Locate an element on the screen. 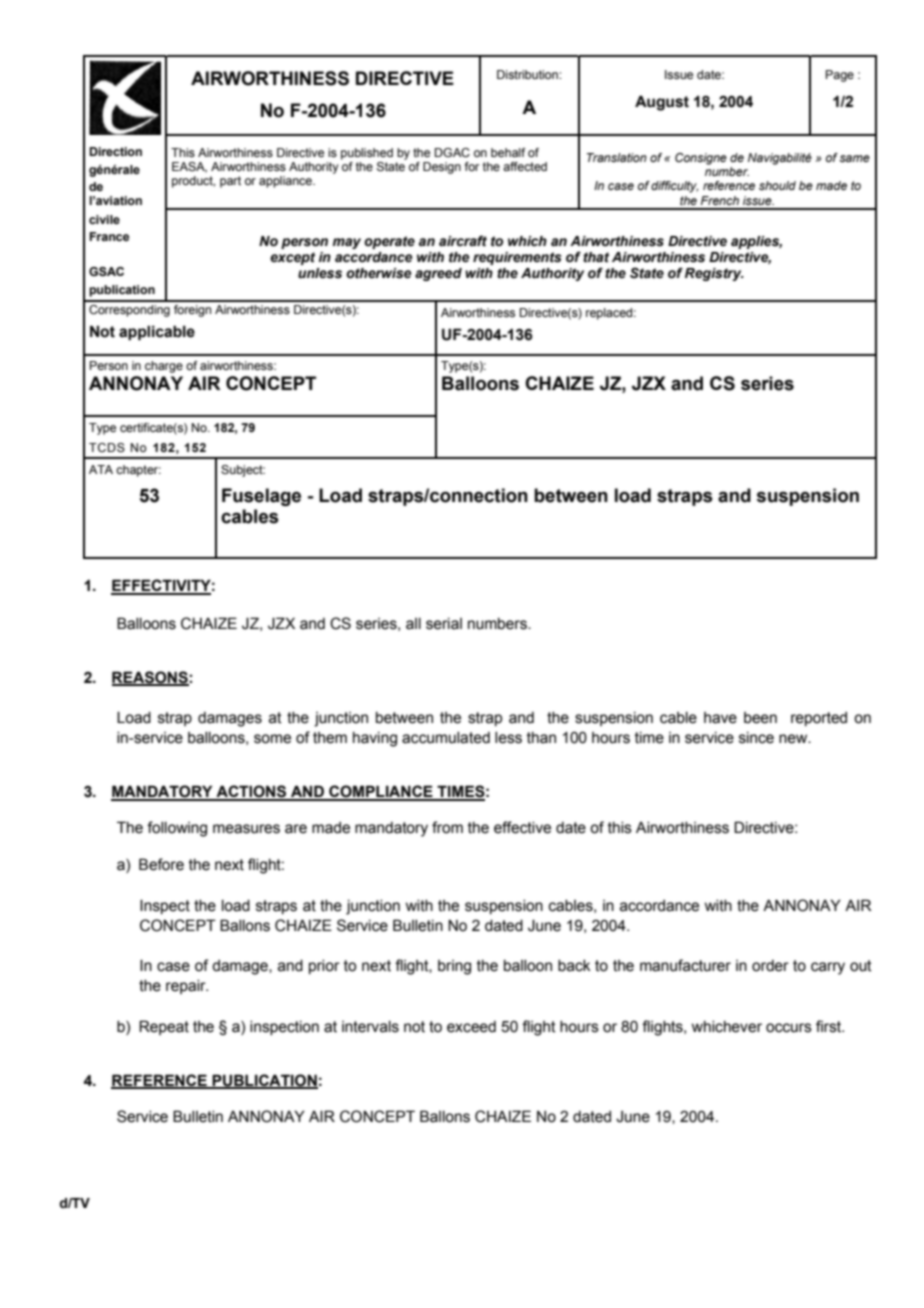 Image resolution: width=924 pixels, height=1308 pixels. Distribution is located at coordinates (528, 74).
